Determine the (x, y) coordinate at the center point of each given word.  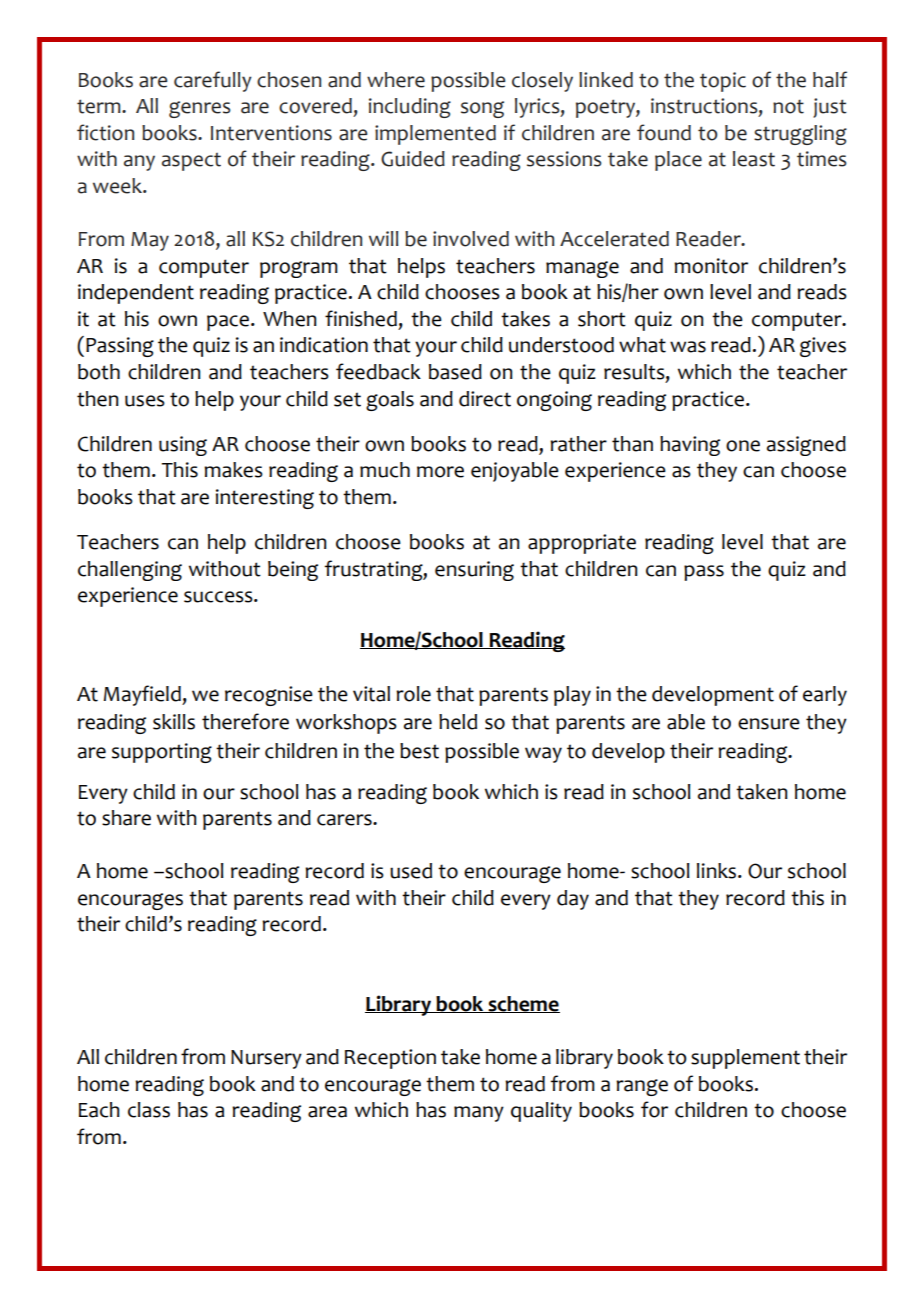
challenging (130, 571)
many (479, 1114)
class (149, 1110)
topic (723, 82)
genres (200, 109)
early (825, 696)
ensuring (474, 571)
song (482, 109)
